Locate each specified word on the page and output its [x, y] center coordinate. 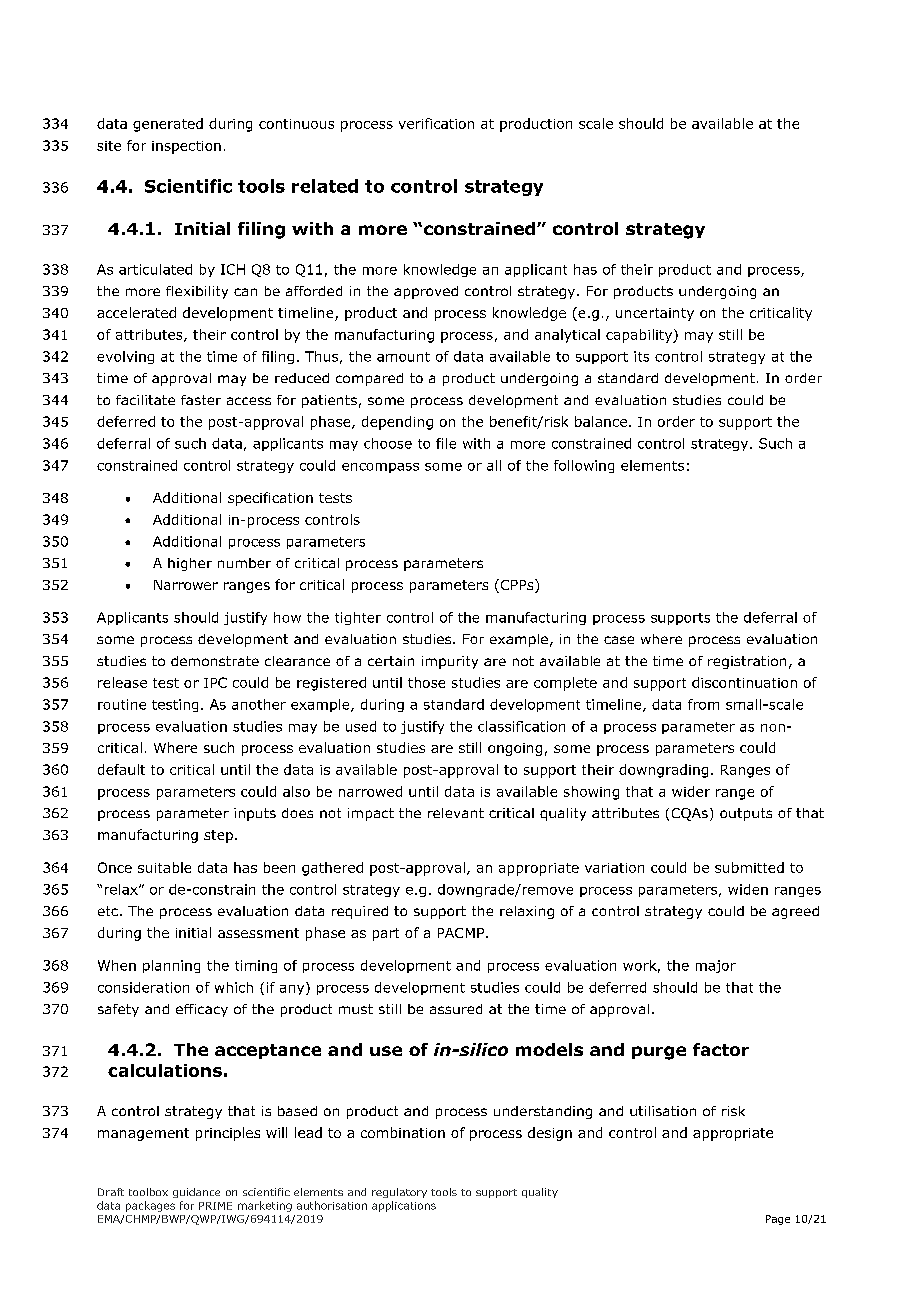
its [641, 356]
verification [436, 123]
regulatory [399, 1193]
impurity [450, 662]
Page [778, 1220]
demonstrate [215, 661]
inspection [186, 147]
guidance [196, 1193]
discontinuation [744, 682]
